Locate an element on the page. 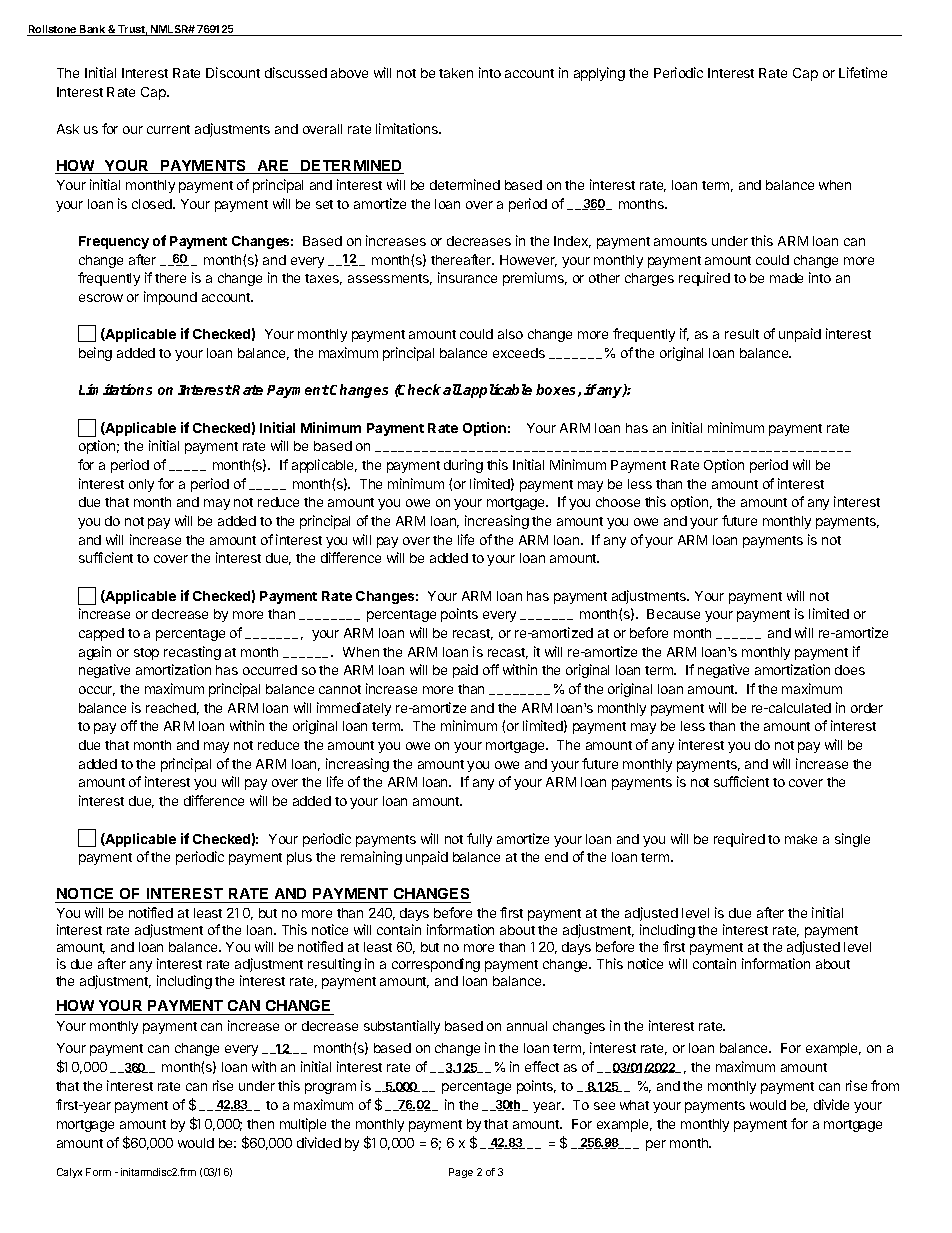 This image has width=952, height=1233. Discount is located at coordinates (233, 72).
